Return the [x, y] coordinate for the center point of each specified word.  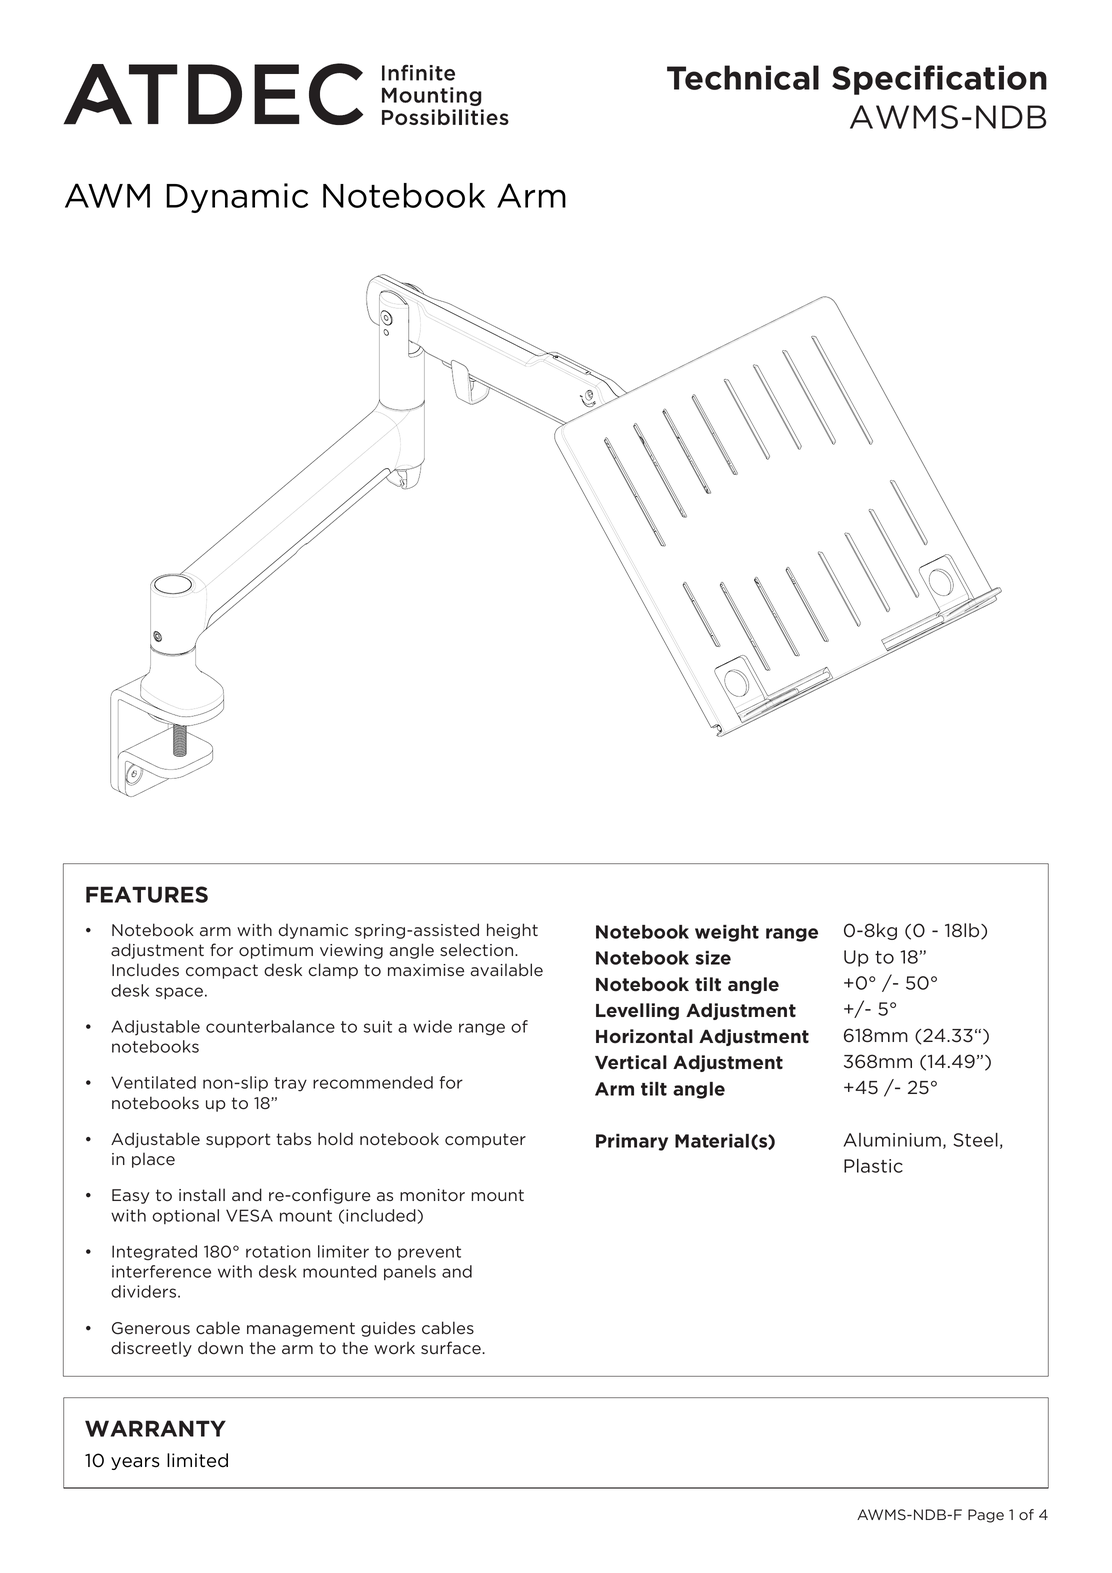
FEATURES [147, 894]
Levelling [637, 1011]
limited [197, 1460]
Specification [939, 80]
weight [727, 933]
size [713, 958]
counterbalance [270, 1026]
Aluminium [892, 1140]
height [512, 931]
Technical [743, 77]
